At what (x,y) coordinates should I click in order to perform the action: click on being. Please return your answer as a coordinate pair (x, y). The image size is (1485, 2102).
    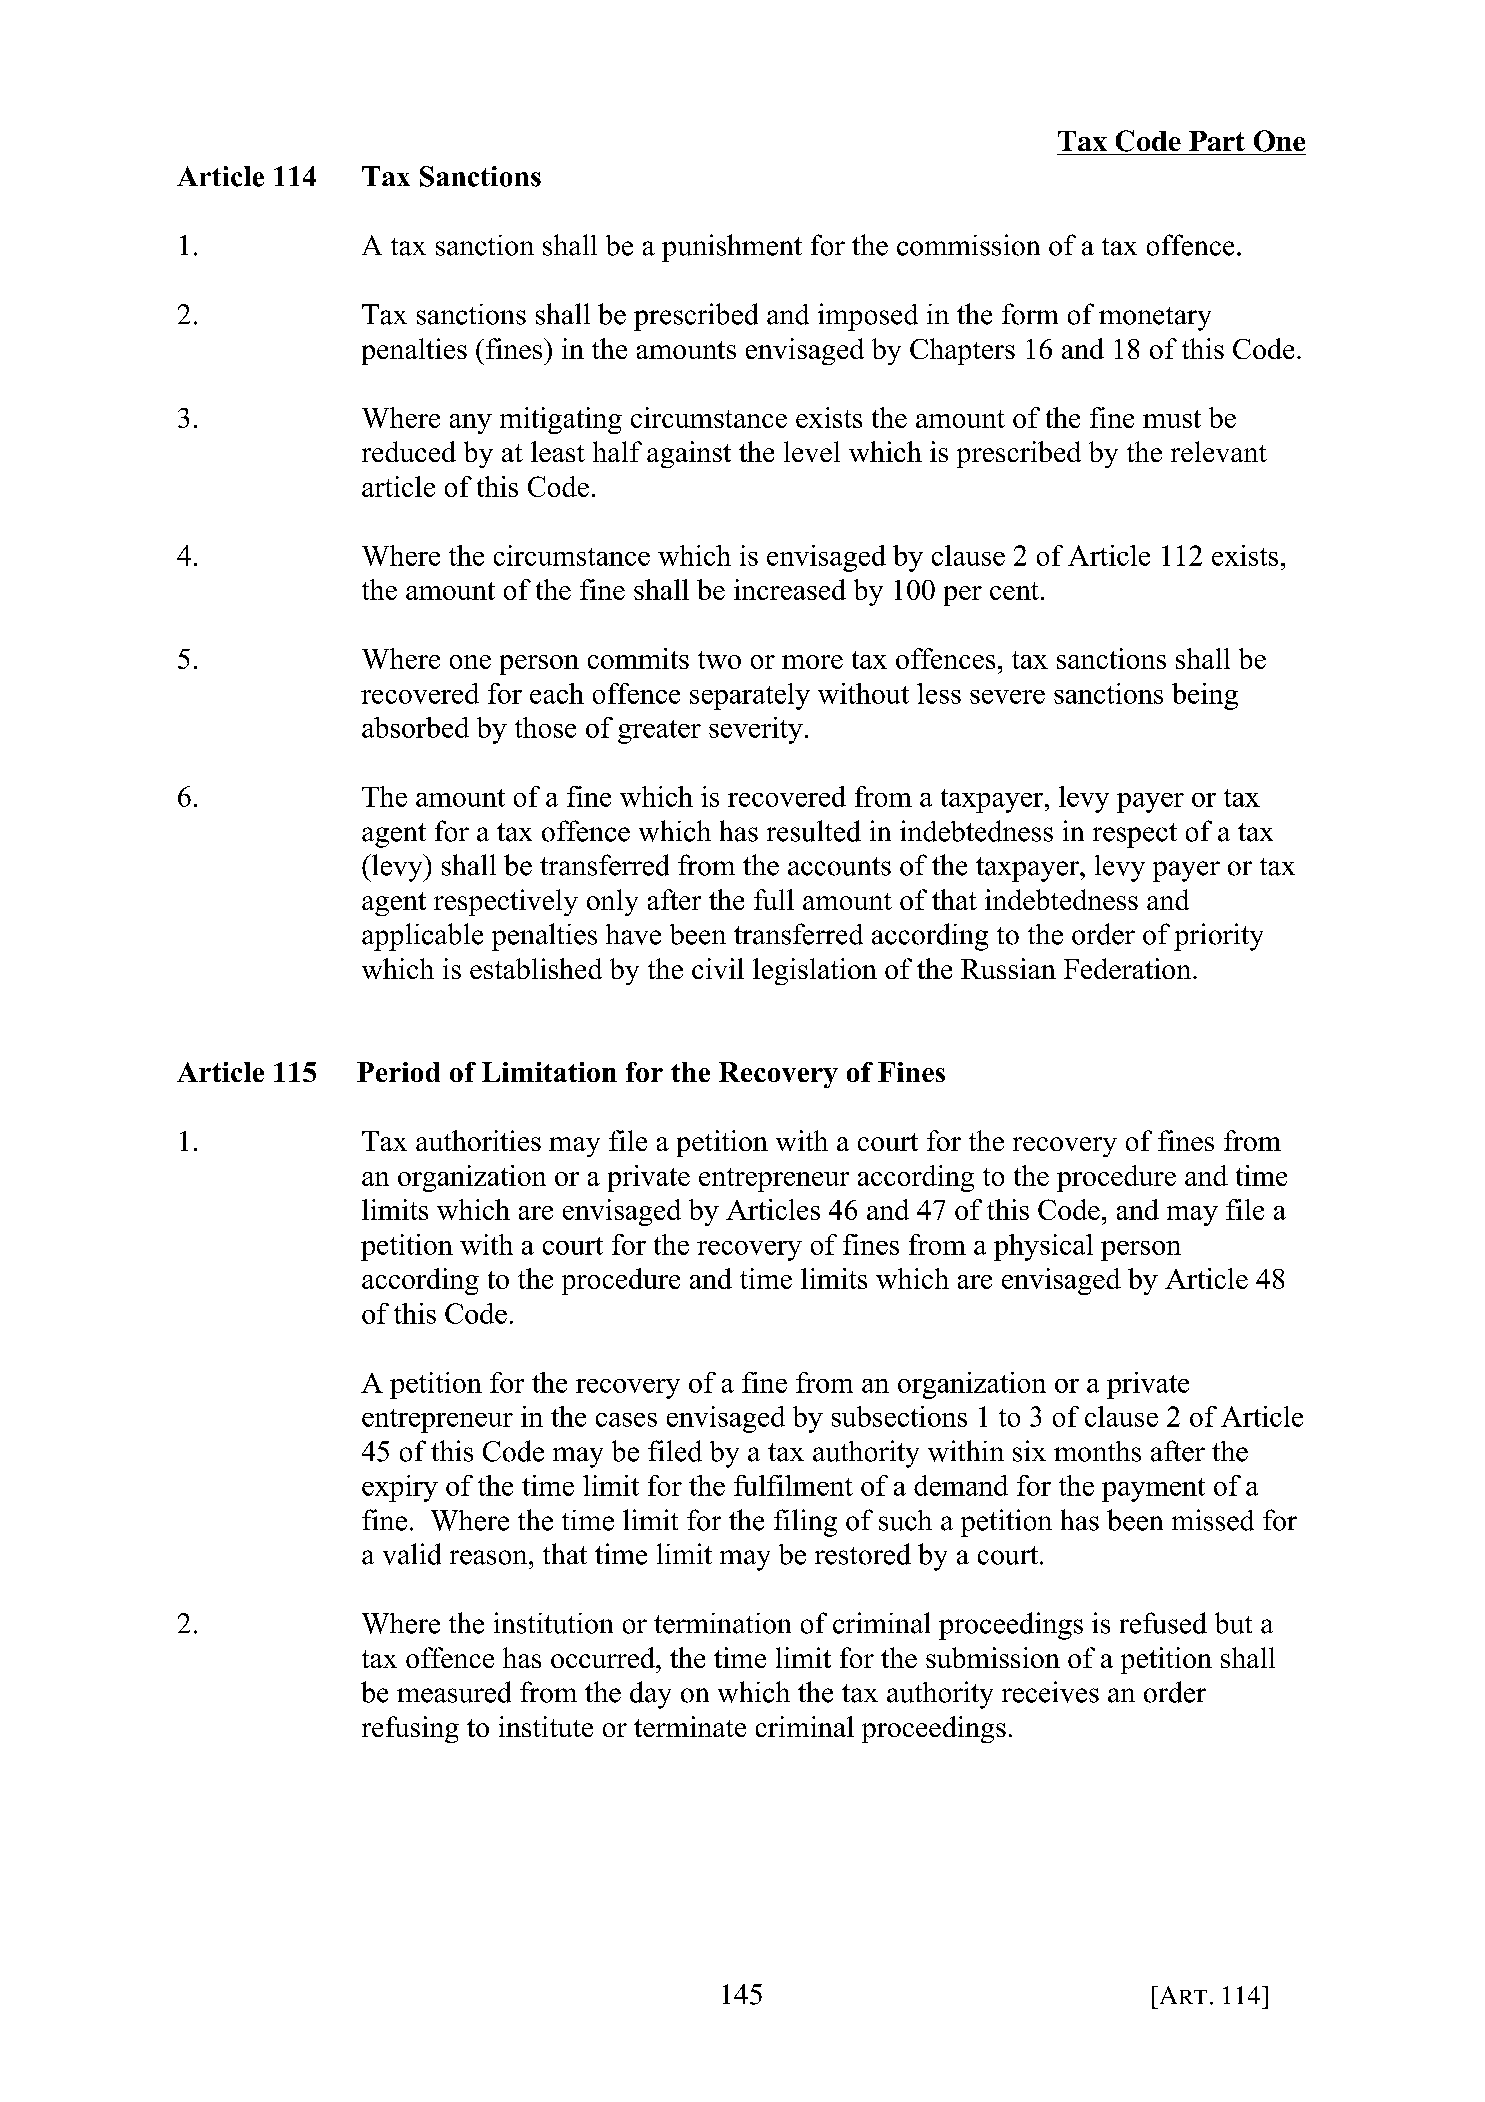
    Looking at the image, I should click on (1205, 696).
